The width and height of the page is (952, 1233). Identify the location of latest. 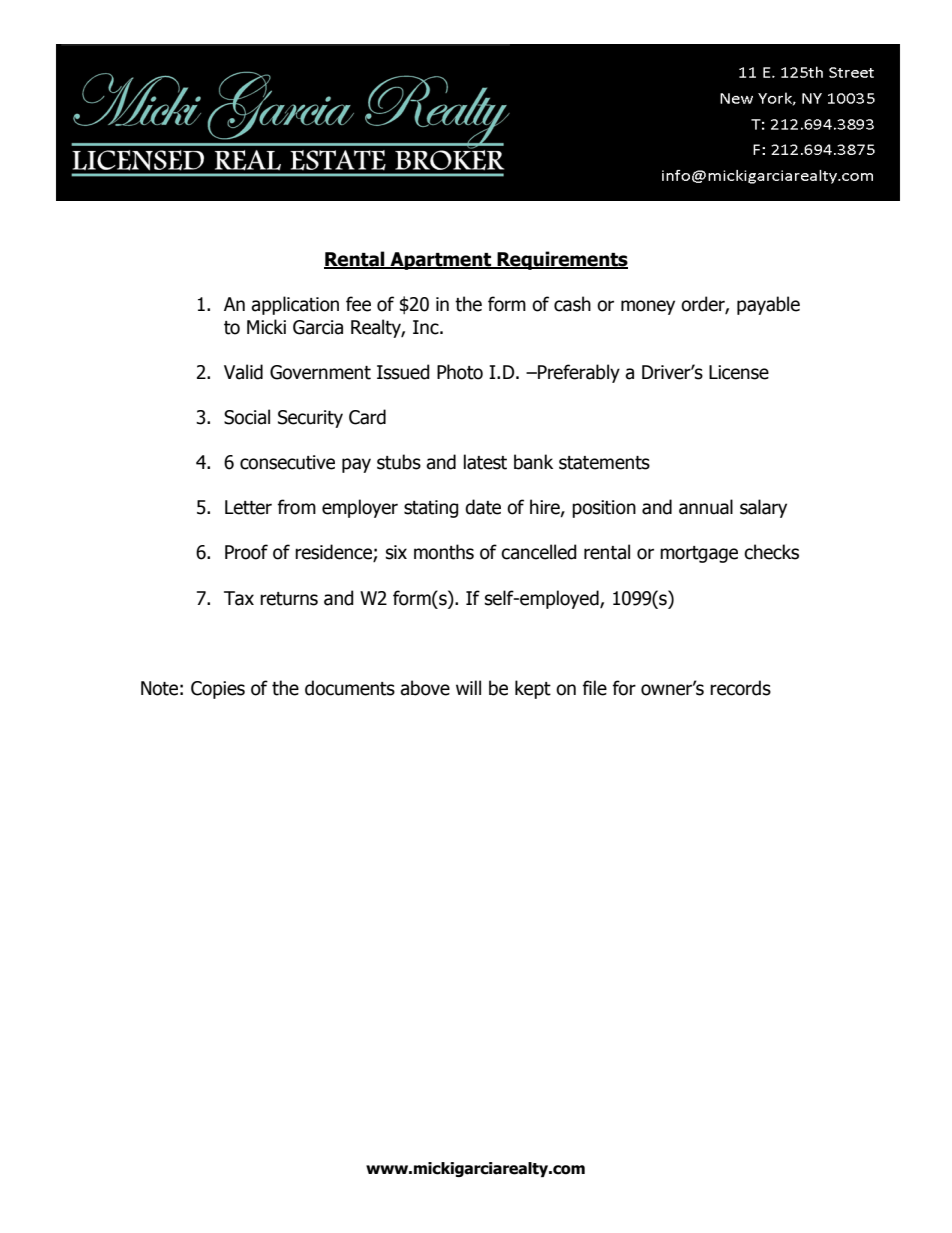
(485, 462).
